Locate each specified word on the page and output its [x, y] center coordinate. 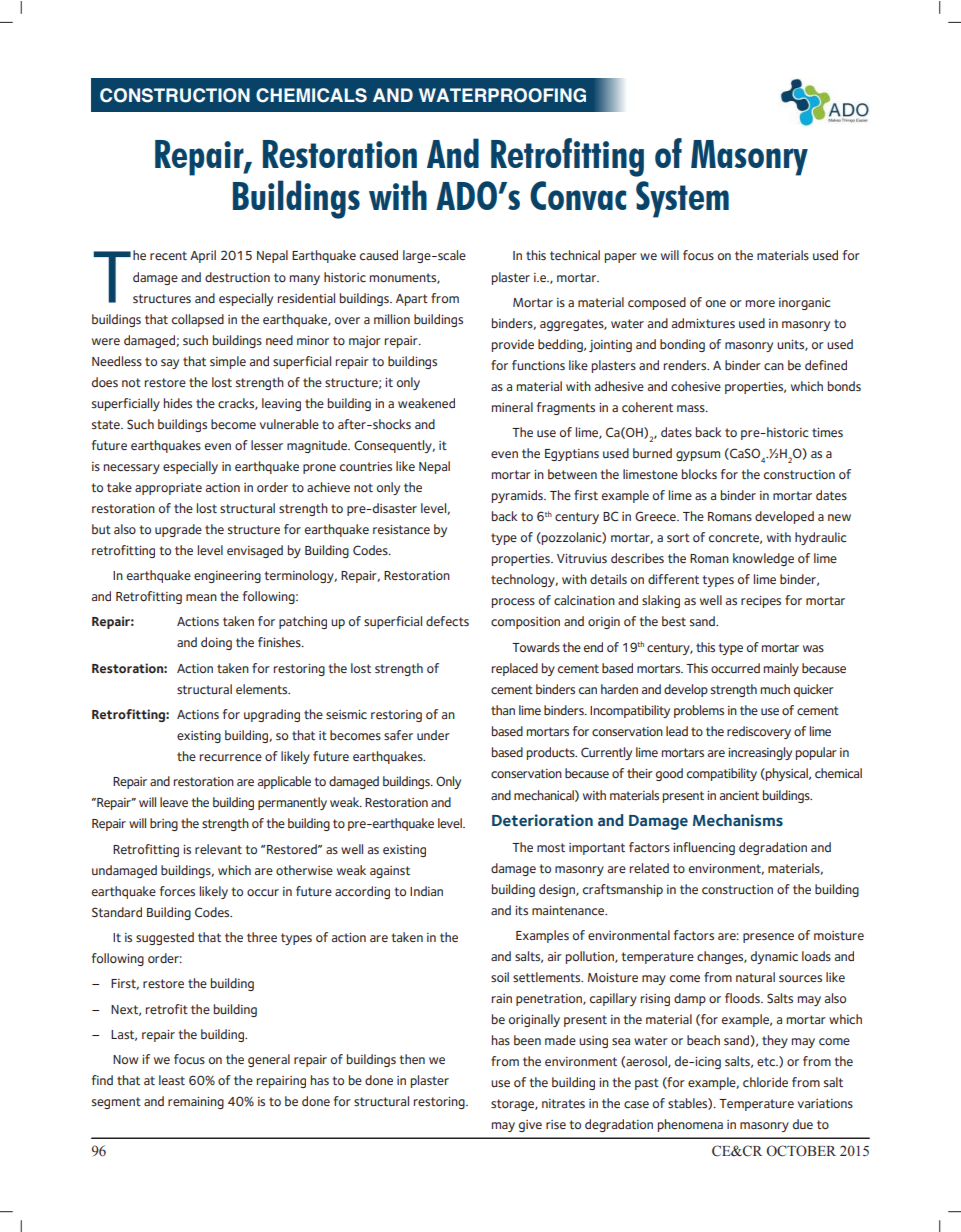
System [682, 199]
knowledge [763, 559]
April [203, 256]
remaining [196, 1103]
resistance [401, 529]
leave [174, 802]
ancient [739, 795]
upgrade [178, 530]
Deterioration [542, 820]
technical [575, 255]
